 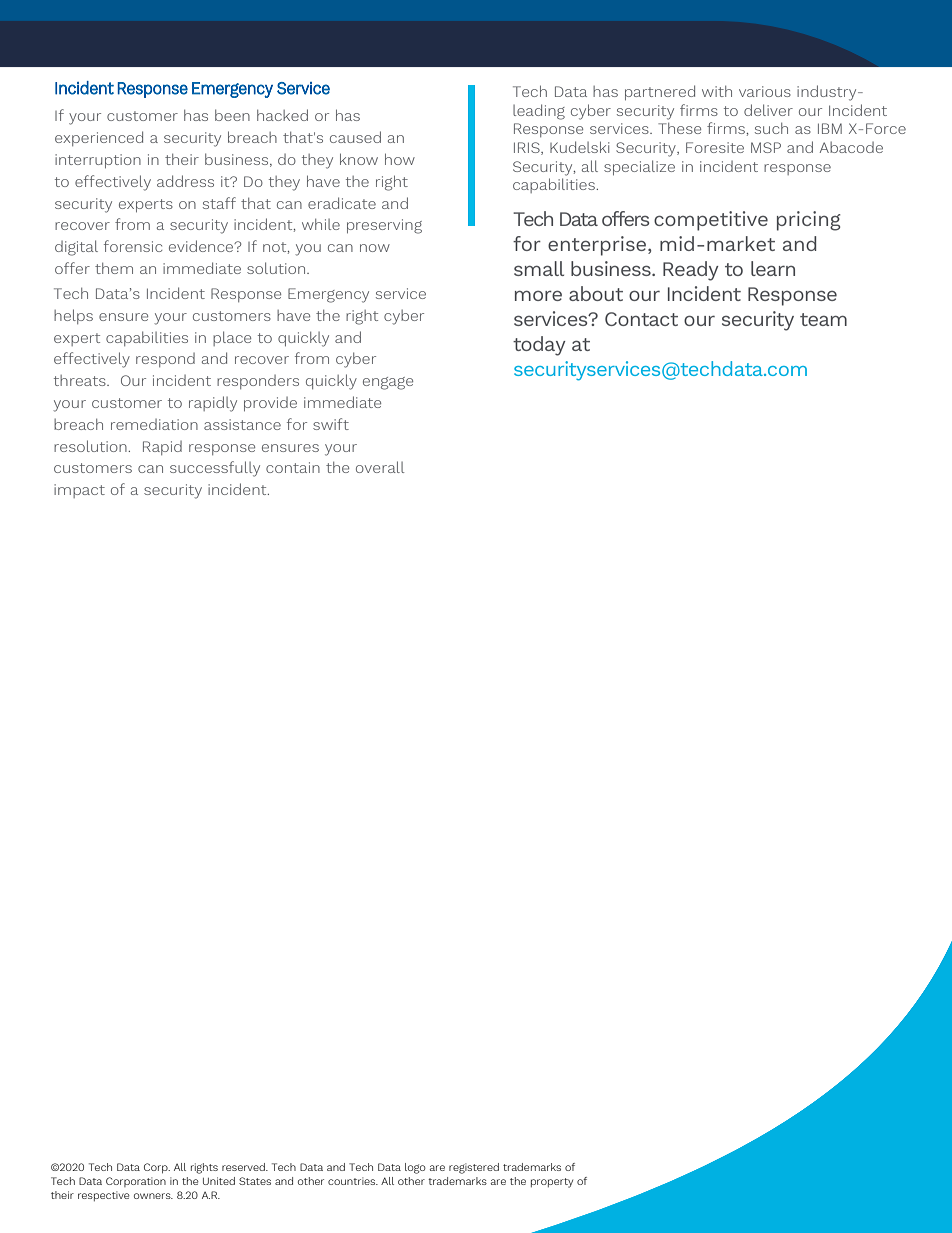 What do you see at coordinates (153, 1196) in the screenshot?
I see `owners` at bounding box center [153, 1196].
